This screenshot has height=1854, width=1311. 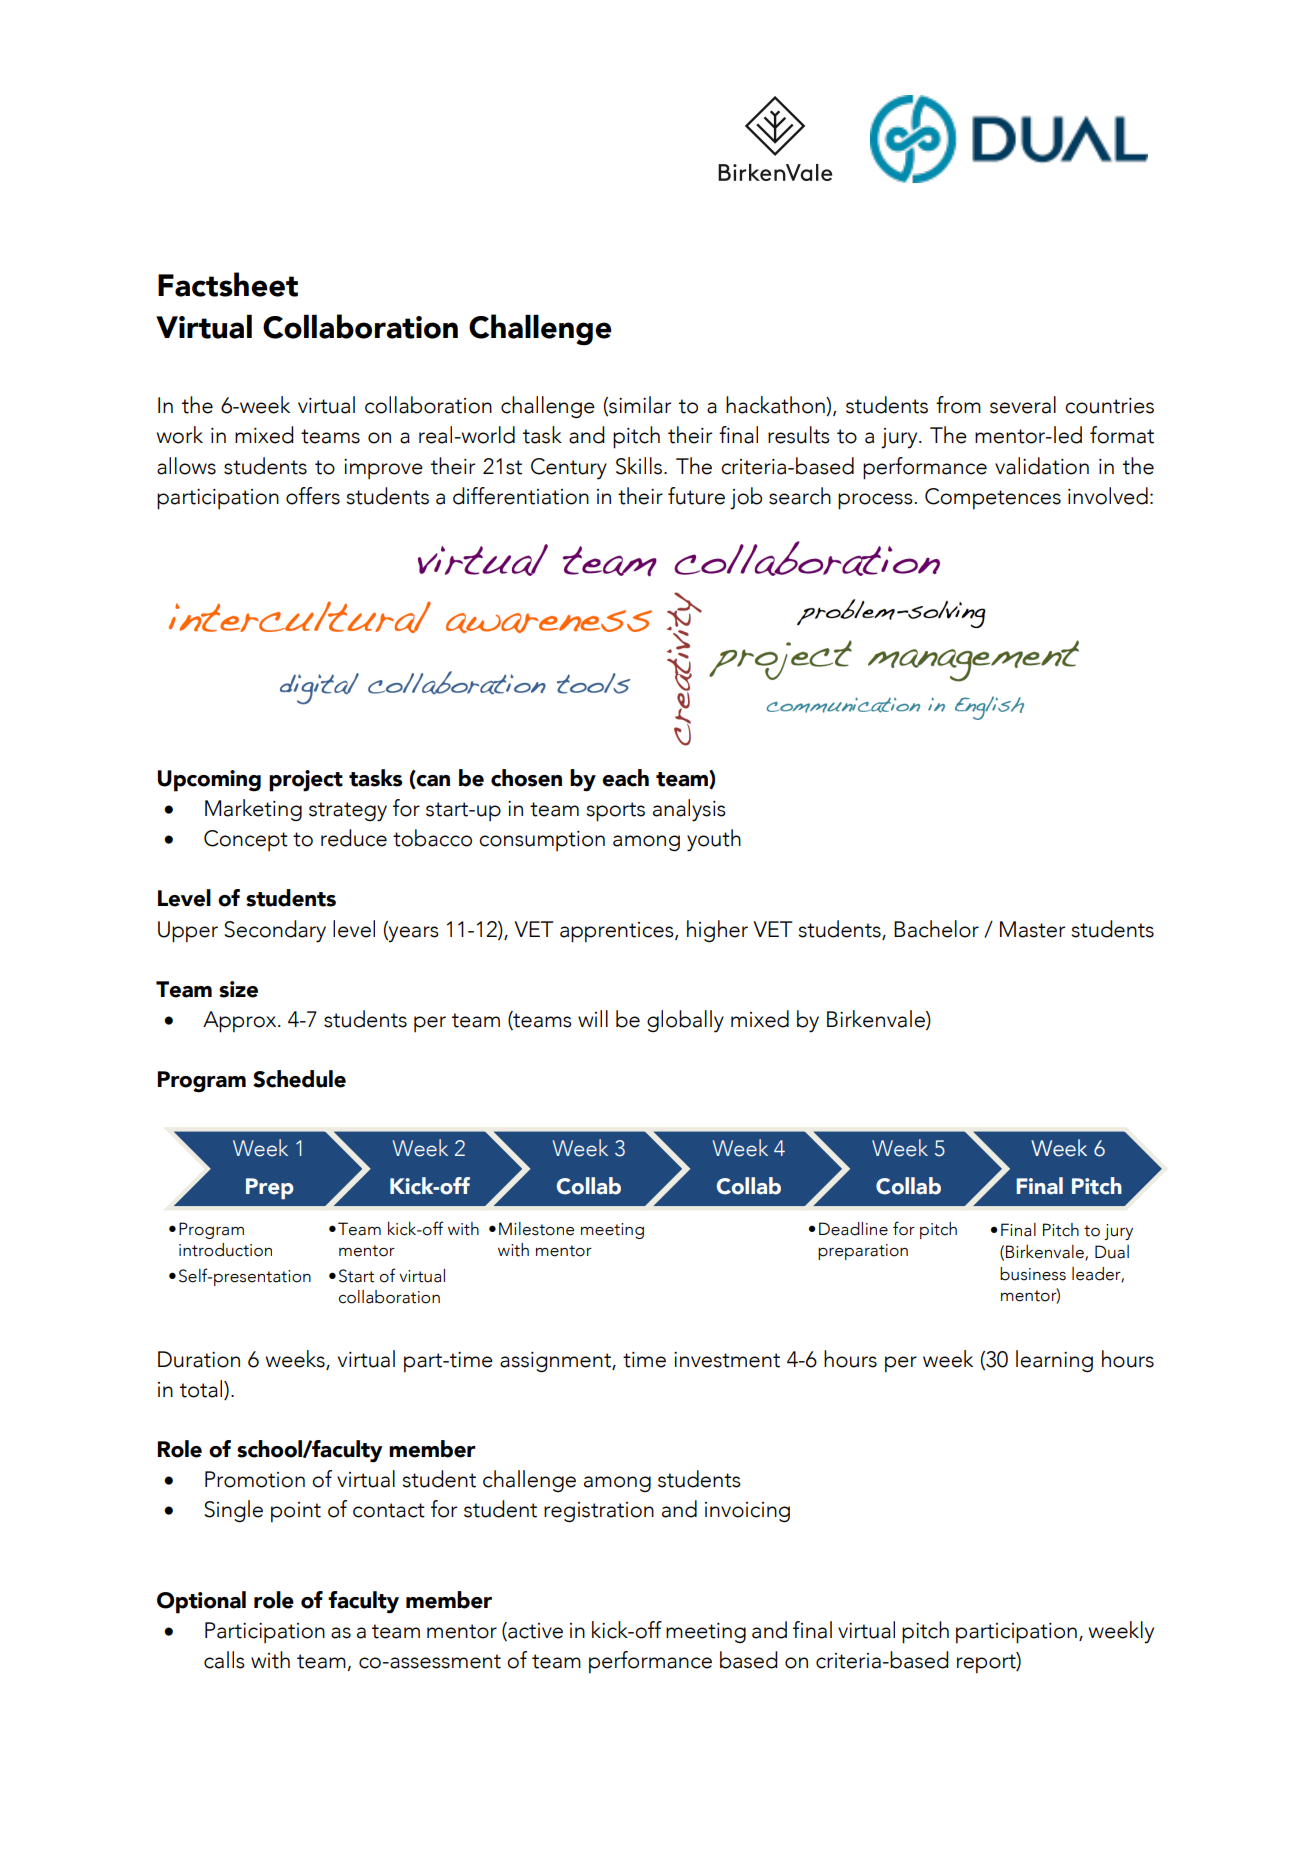 What do you see at coordinates (1033, 1274) in the screenshot?
I see `business` at bounding box center [1033, 1274].
